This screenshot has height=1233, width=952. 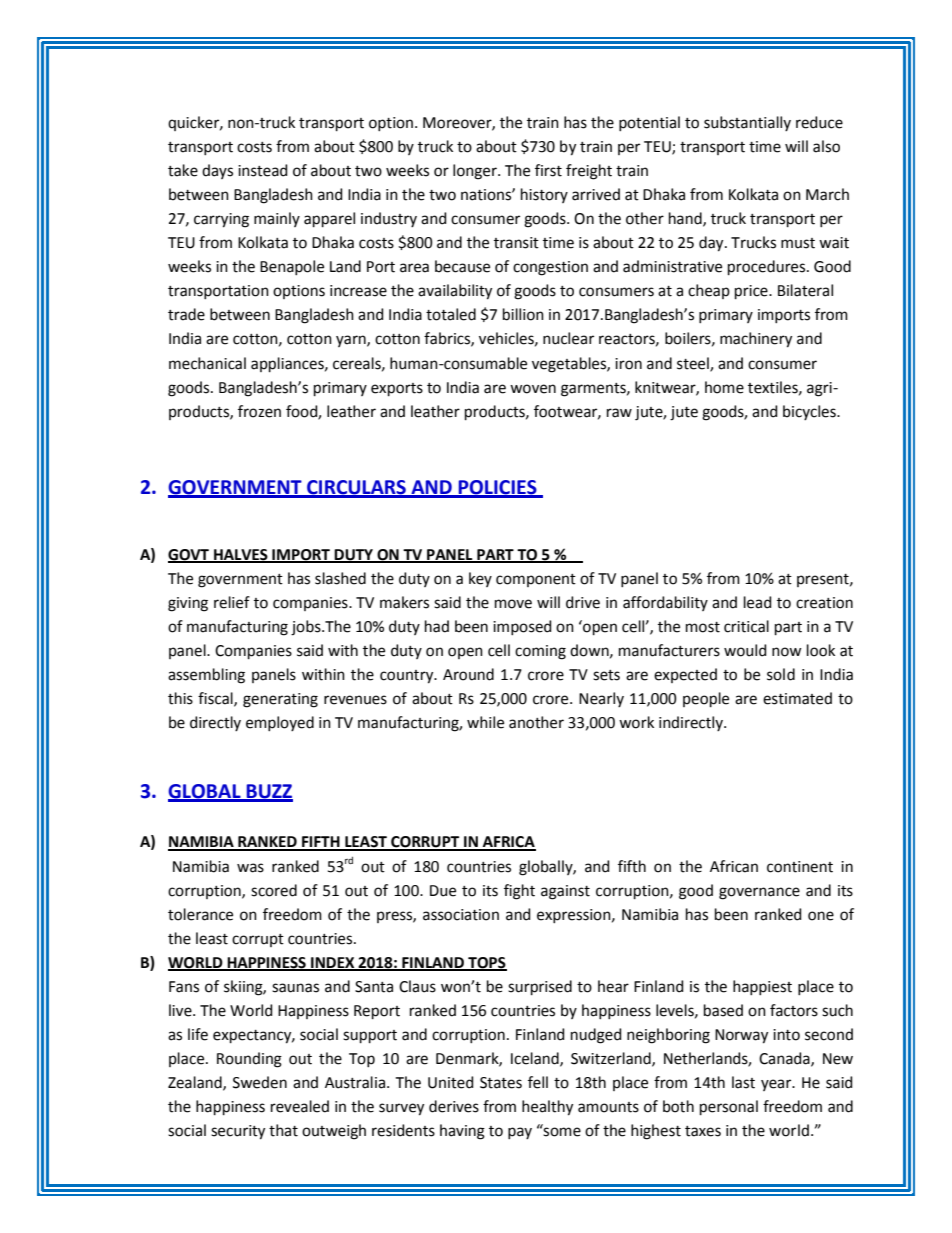 What do you see at coordinates (777, 1085) in the screenshot?
I see `year` at bounding box center [777, 1085].
